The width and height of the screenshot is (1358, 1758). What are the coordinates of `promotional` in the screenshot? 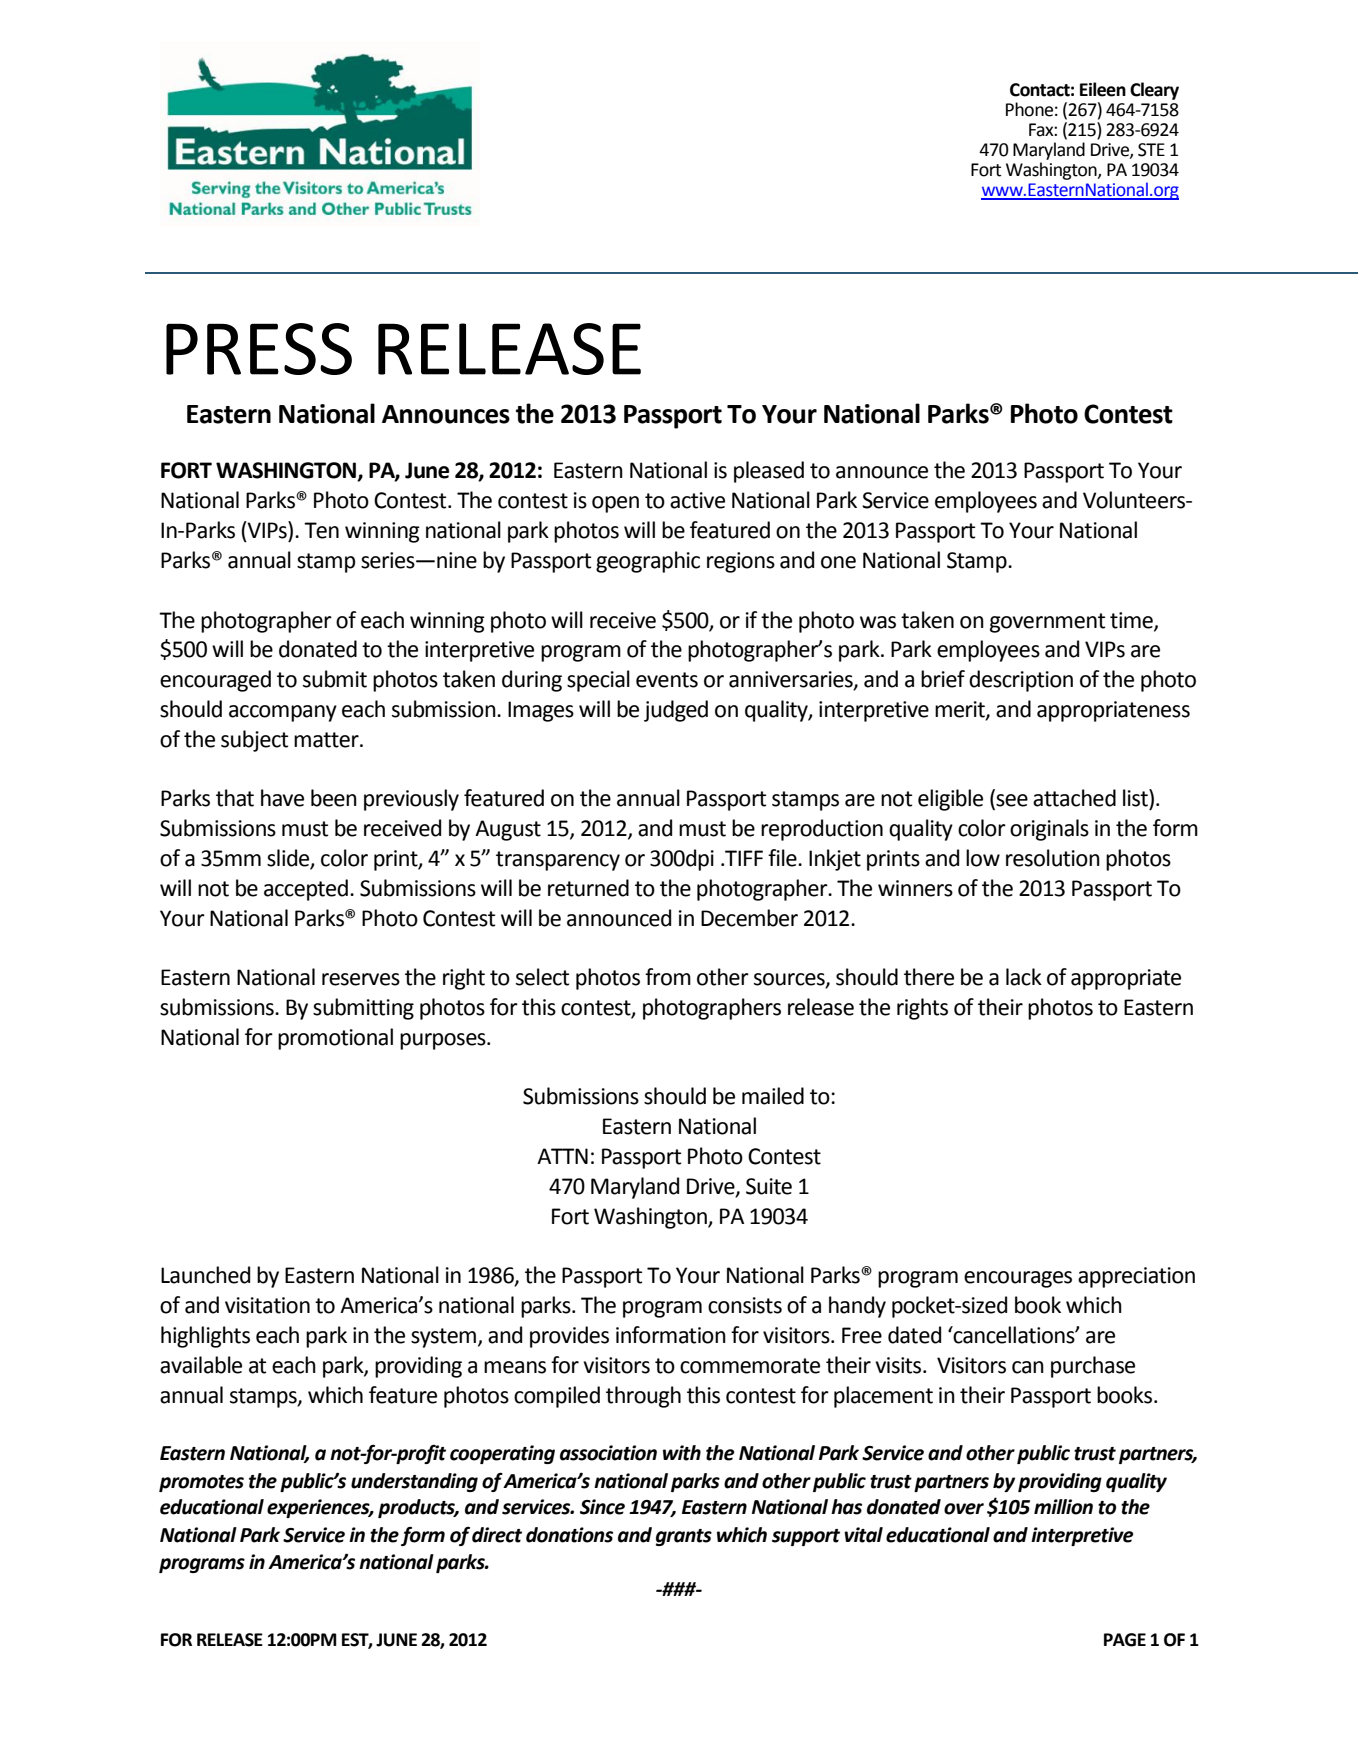 It's located at (335, 1039).
